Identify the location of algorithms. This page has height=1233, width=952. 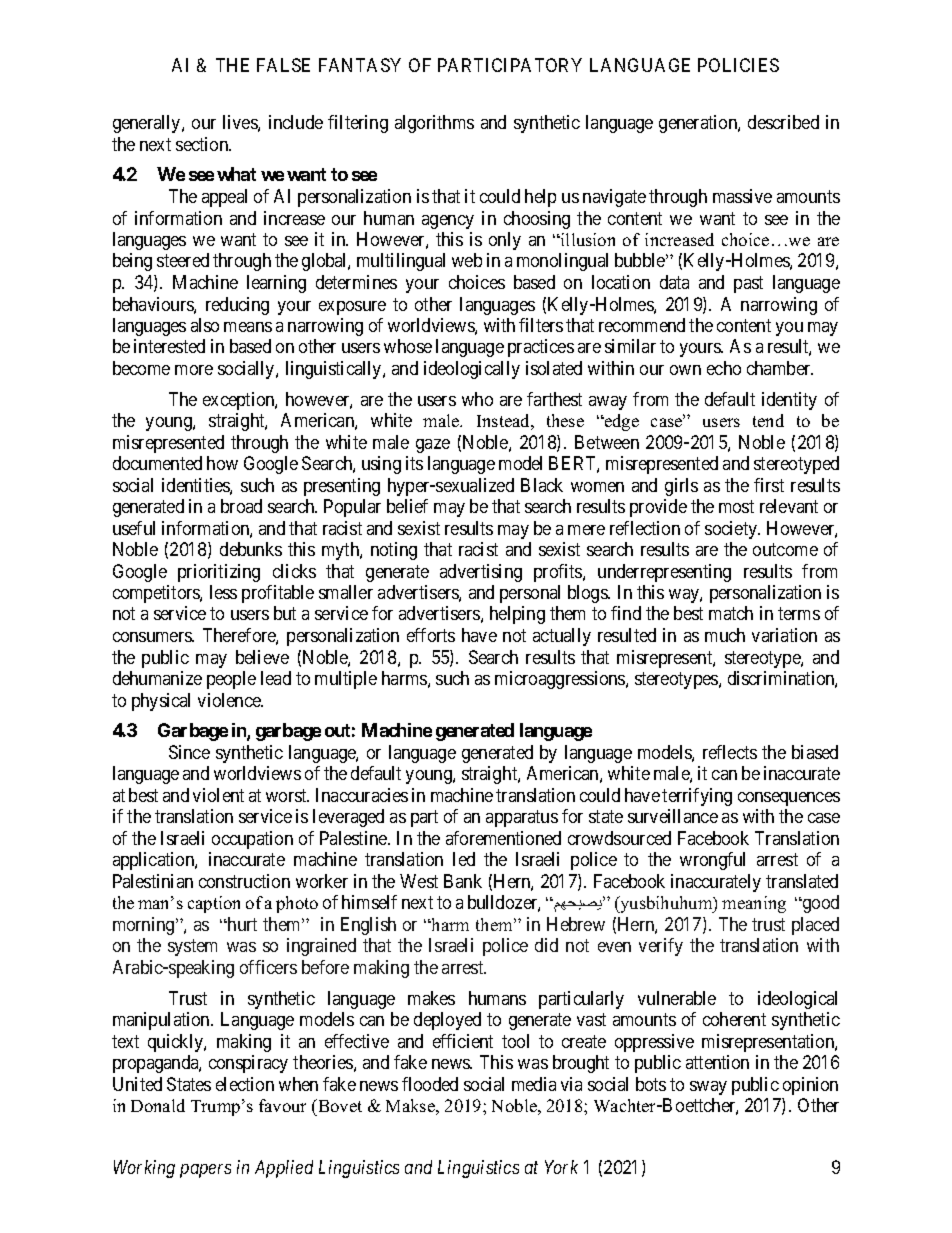
(434, 124).
